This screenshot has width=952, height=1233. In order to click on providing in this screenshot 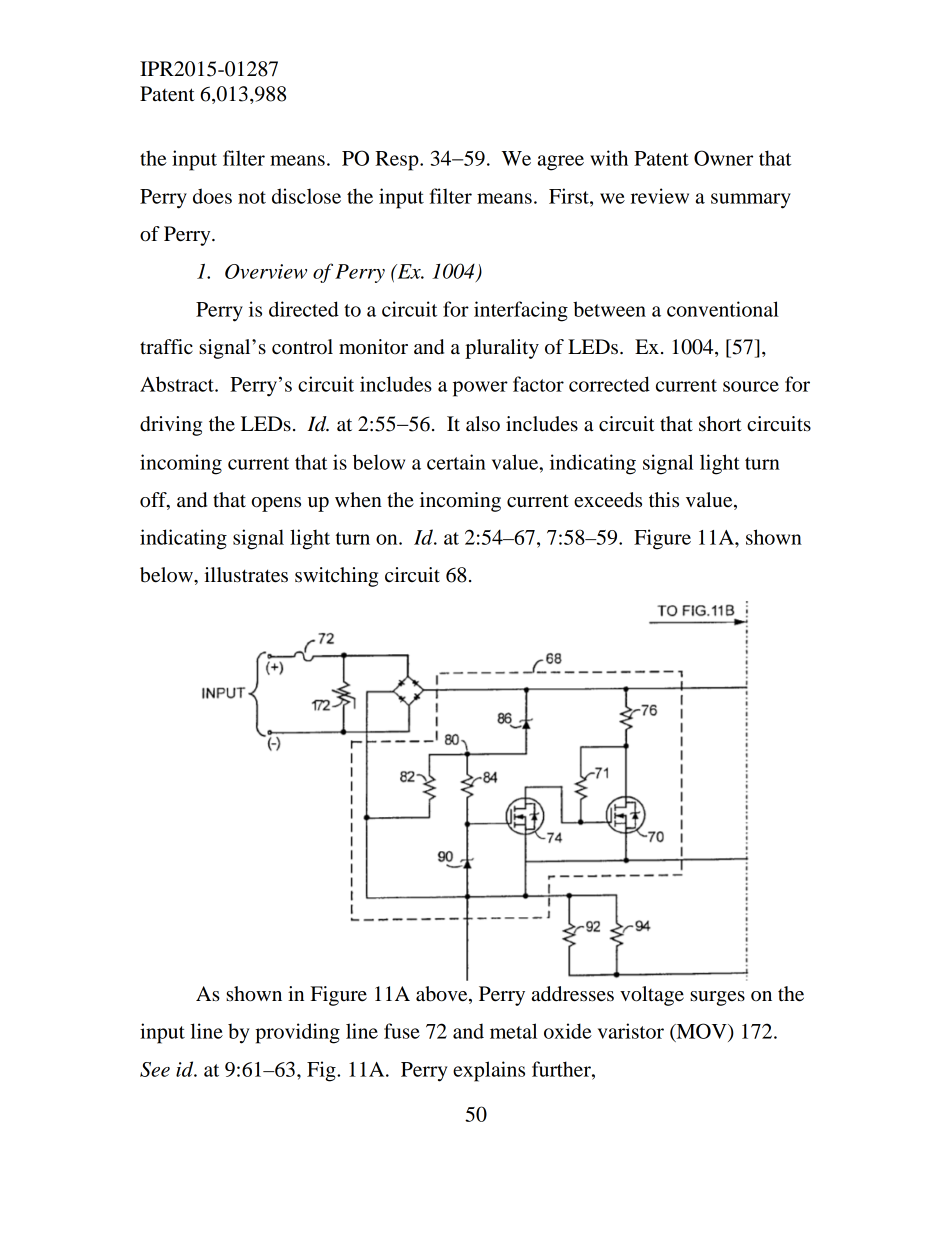, I will do `click(297, 1033)`.
